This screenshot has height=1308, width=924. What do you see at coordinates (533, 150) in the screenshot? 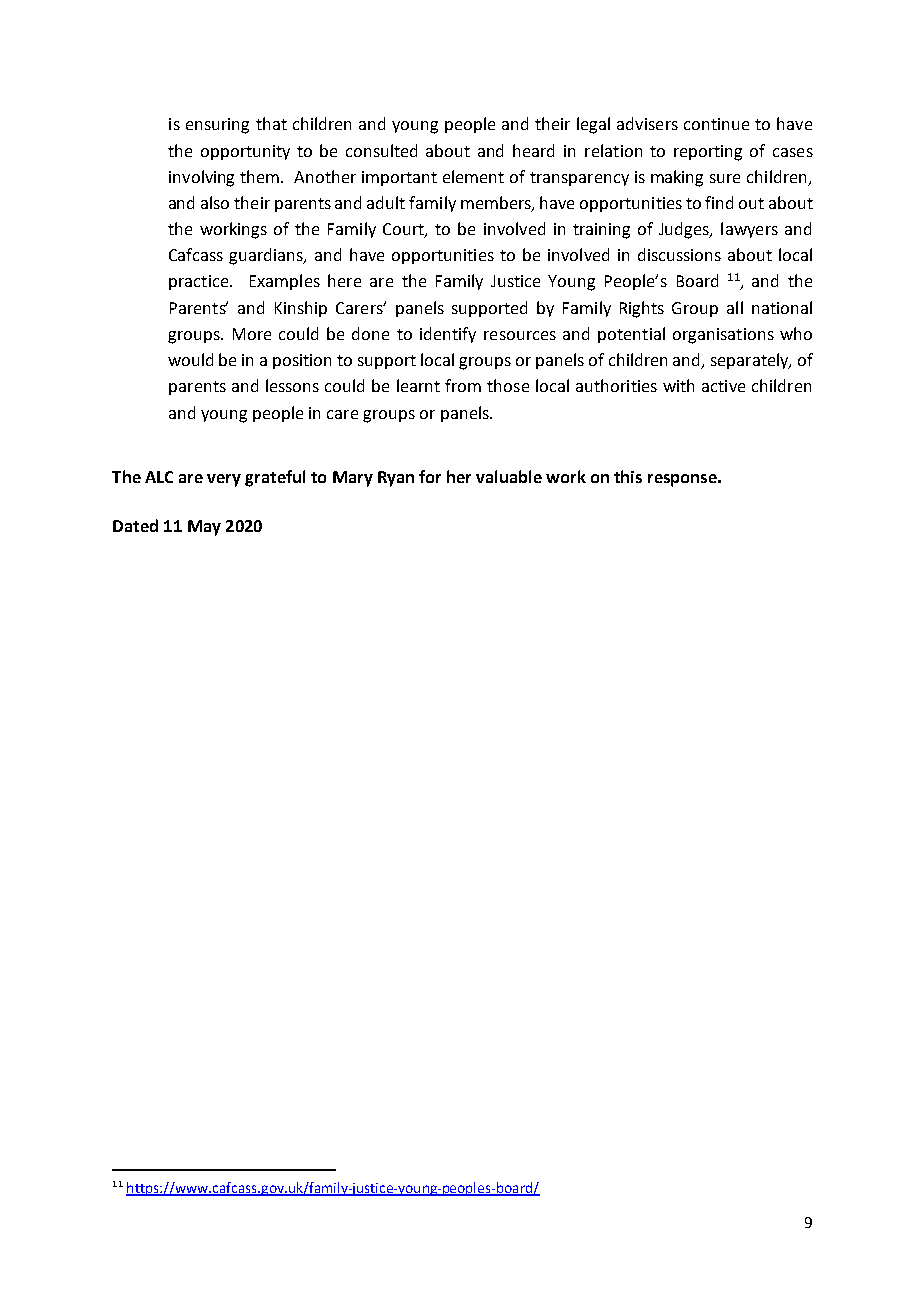
I see `heard` at bounding box center [533, 150].
